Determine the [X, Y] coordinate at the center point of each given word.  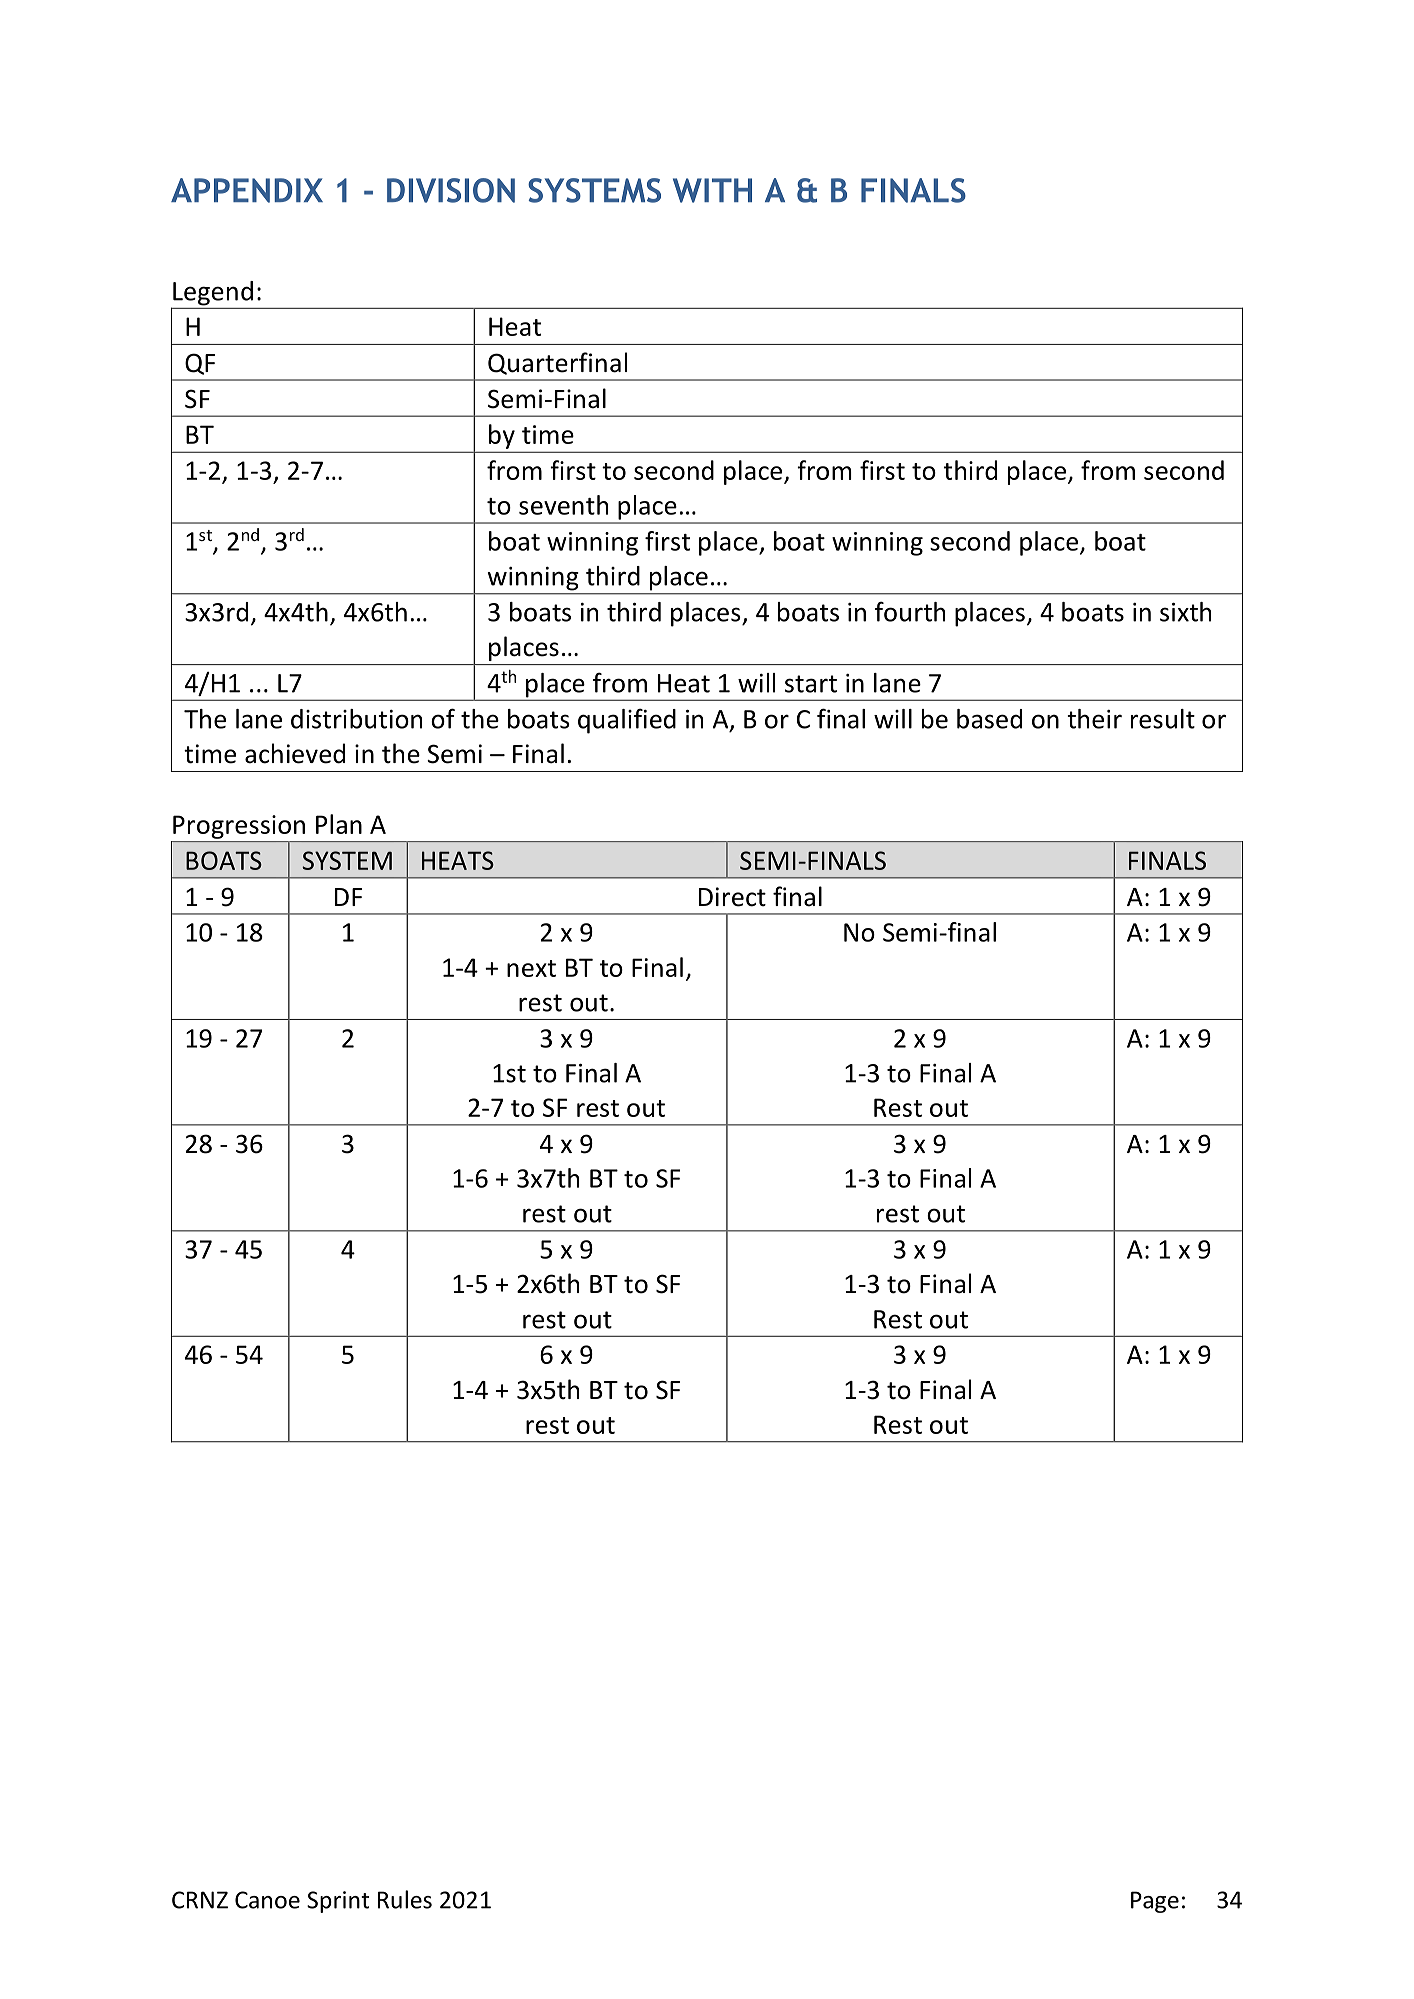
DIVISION [451, 190]
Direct [732, 897]
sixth [1185, 612]
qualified [627, 721]
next [531, 968]
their [1094, 719]
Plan [339, 824]
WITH [712, 190]
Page [1155, 1902]
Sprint [338, 1902]
